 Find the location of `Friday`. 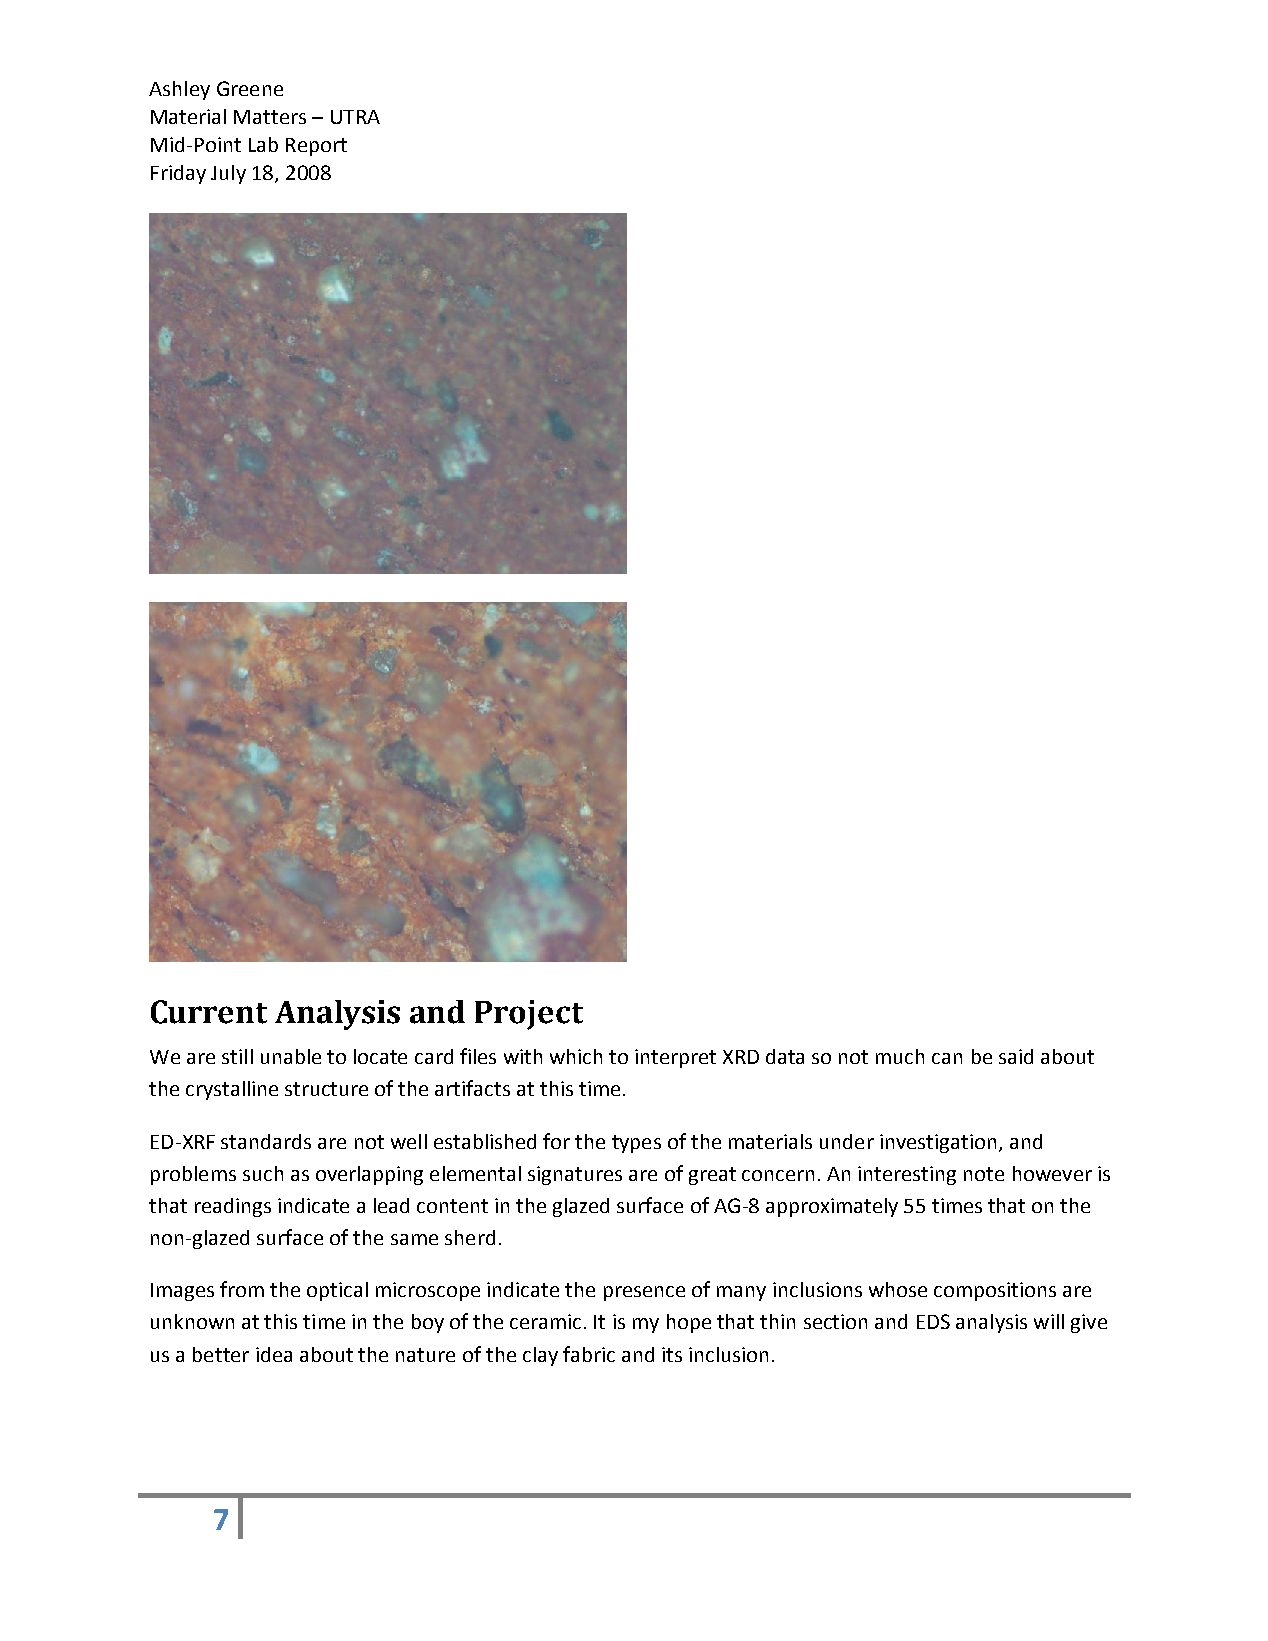

Friday is located at coordinates (178, 174).
